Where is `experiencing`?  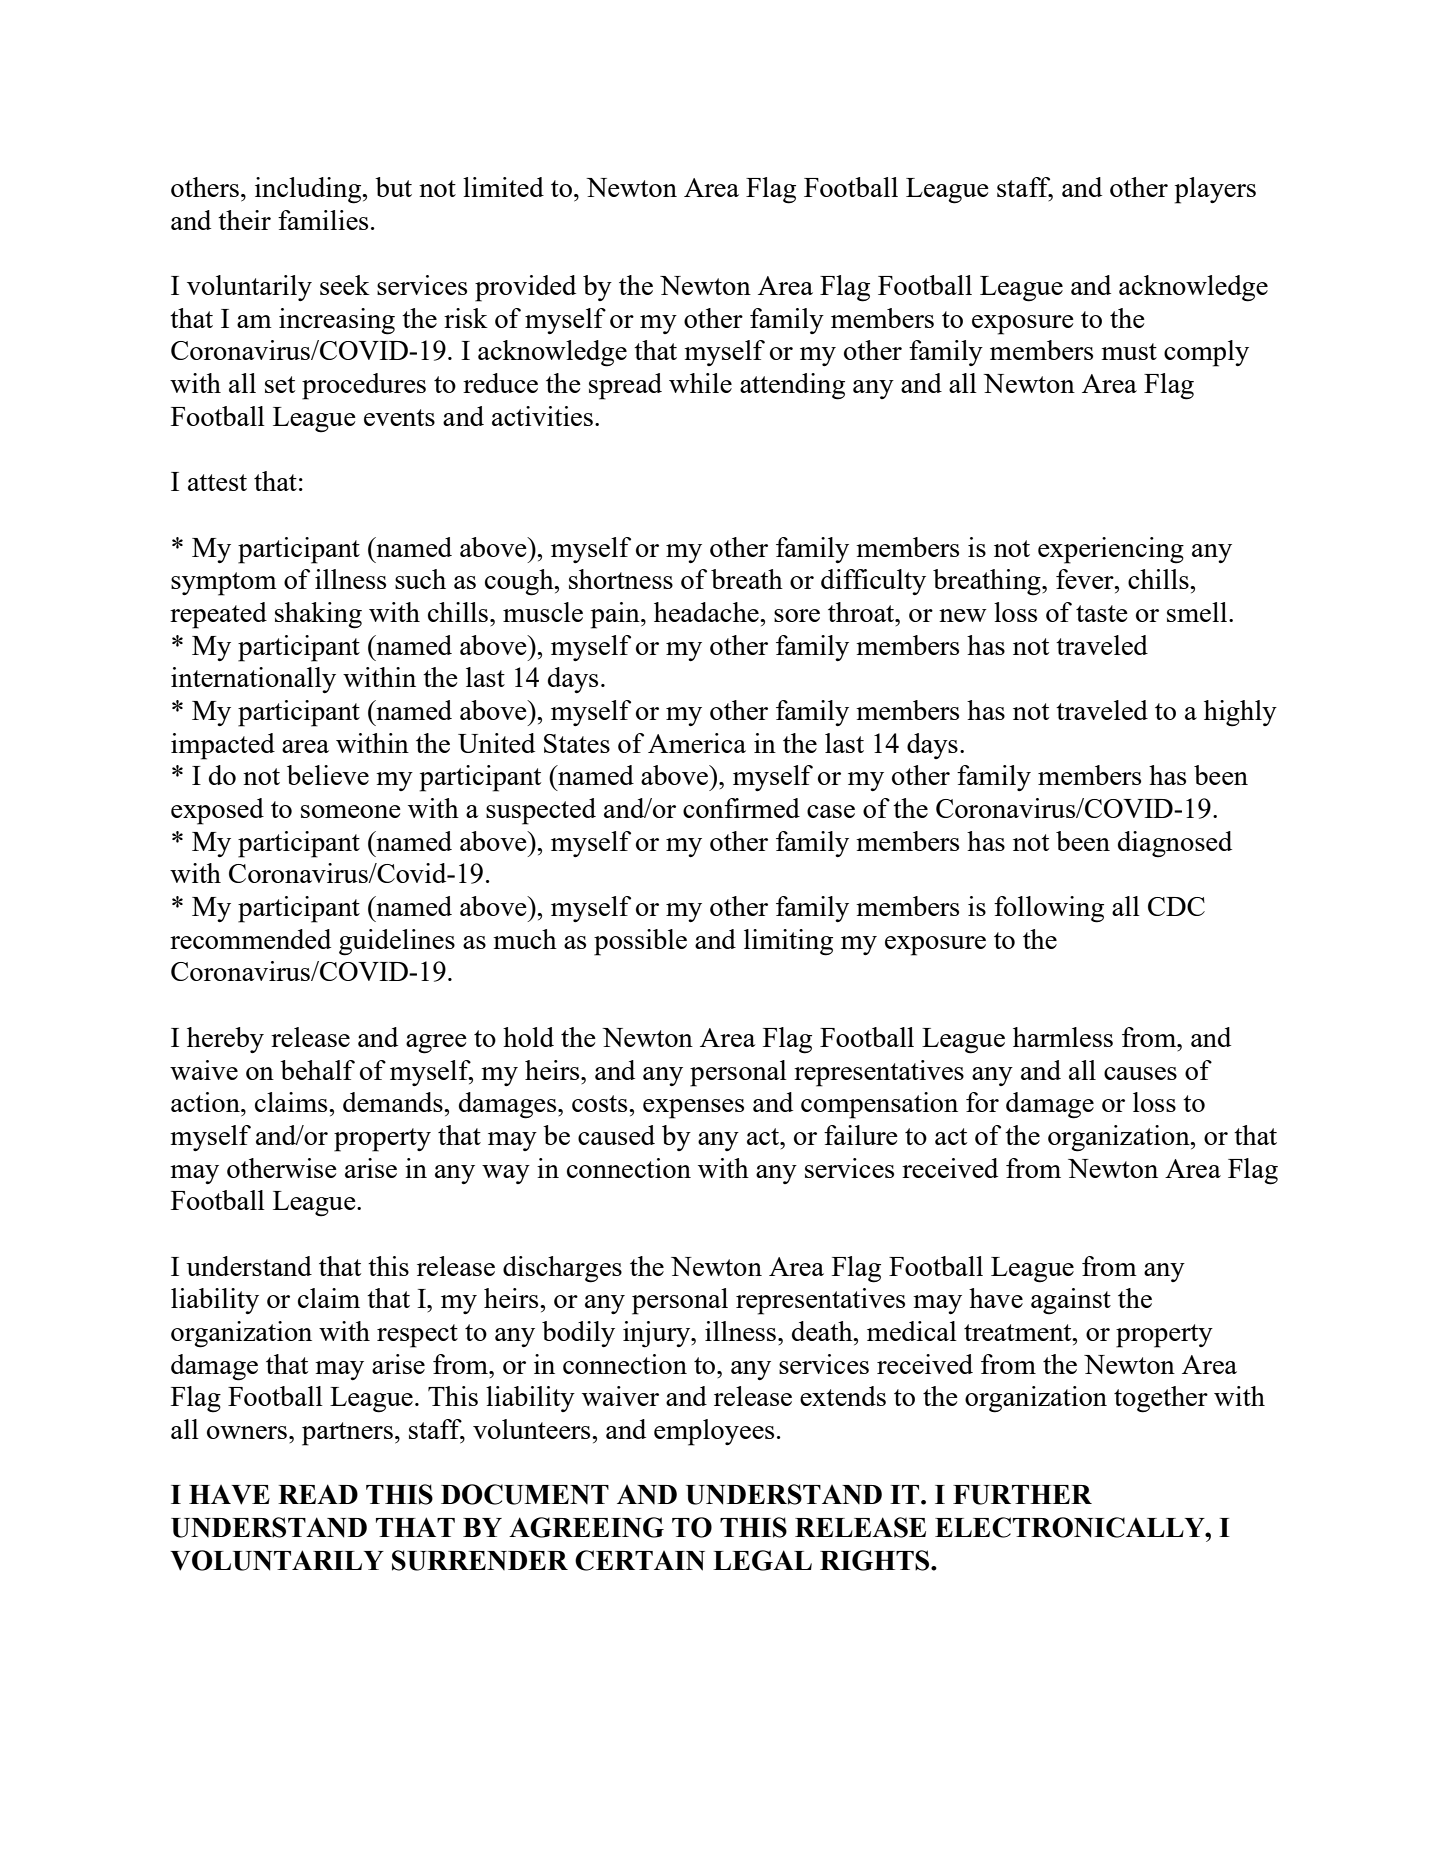 experiencing is located at coordinates (1111, 550).
